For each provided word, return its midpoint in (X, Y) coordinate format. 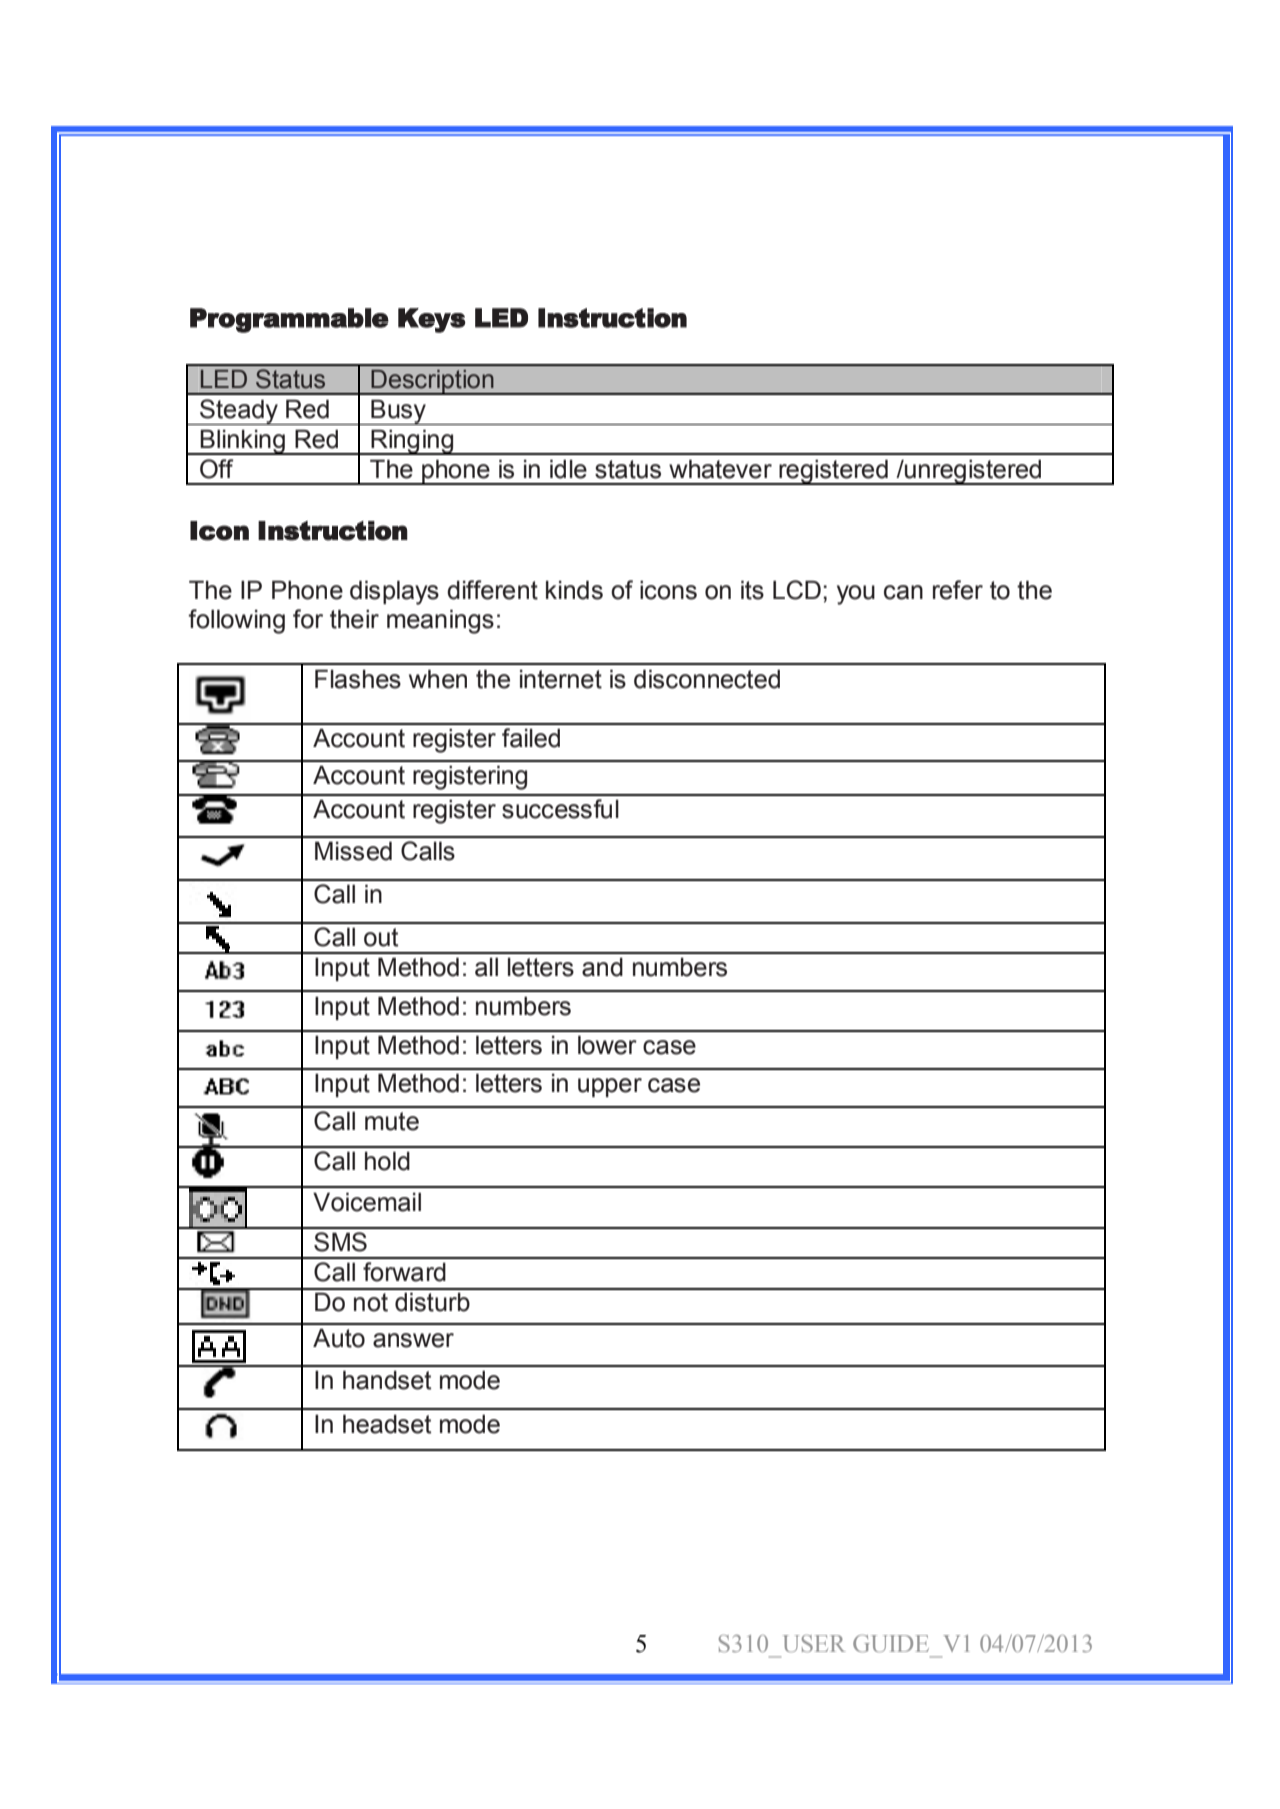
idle (568, 469)
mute (392, 1121)
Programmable (289, 320)
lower (607, 1045)
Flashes (358, 679)
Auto (339, 1338)
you (856, 595)
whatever (720, 469)
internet (561, 679)
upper (610, 1087)
